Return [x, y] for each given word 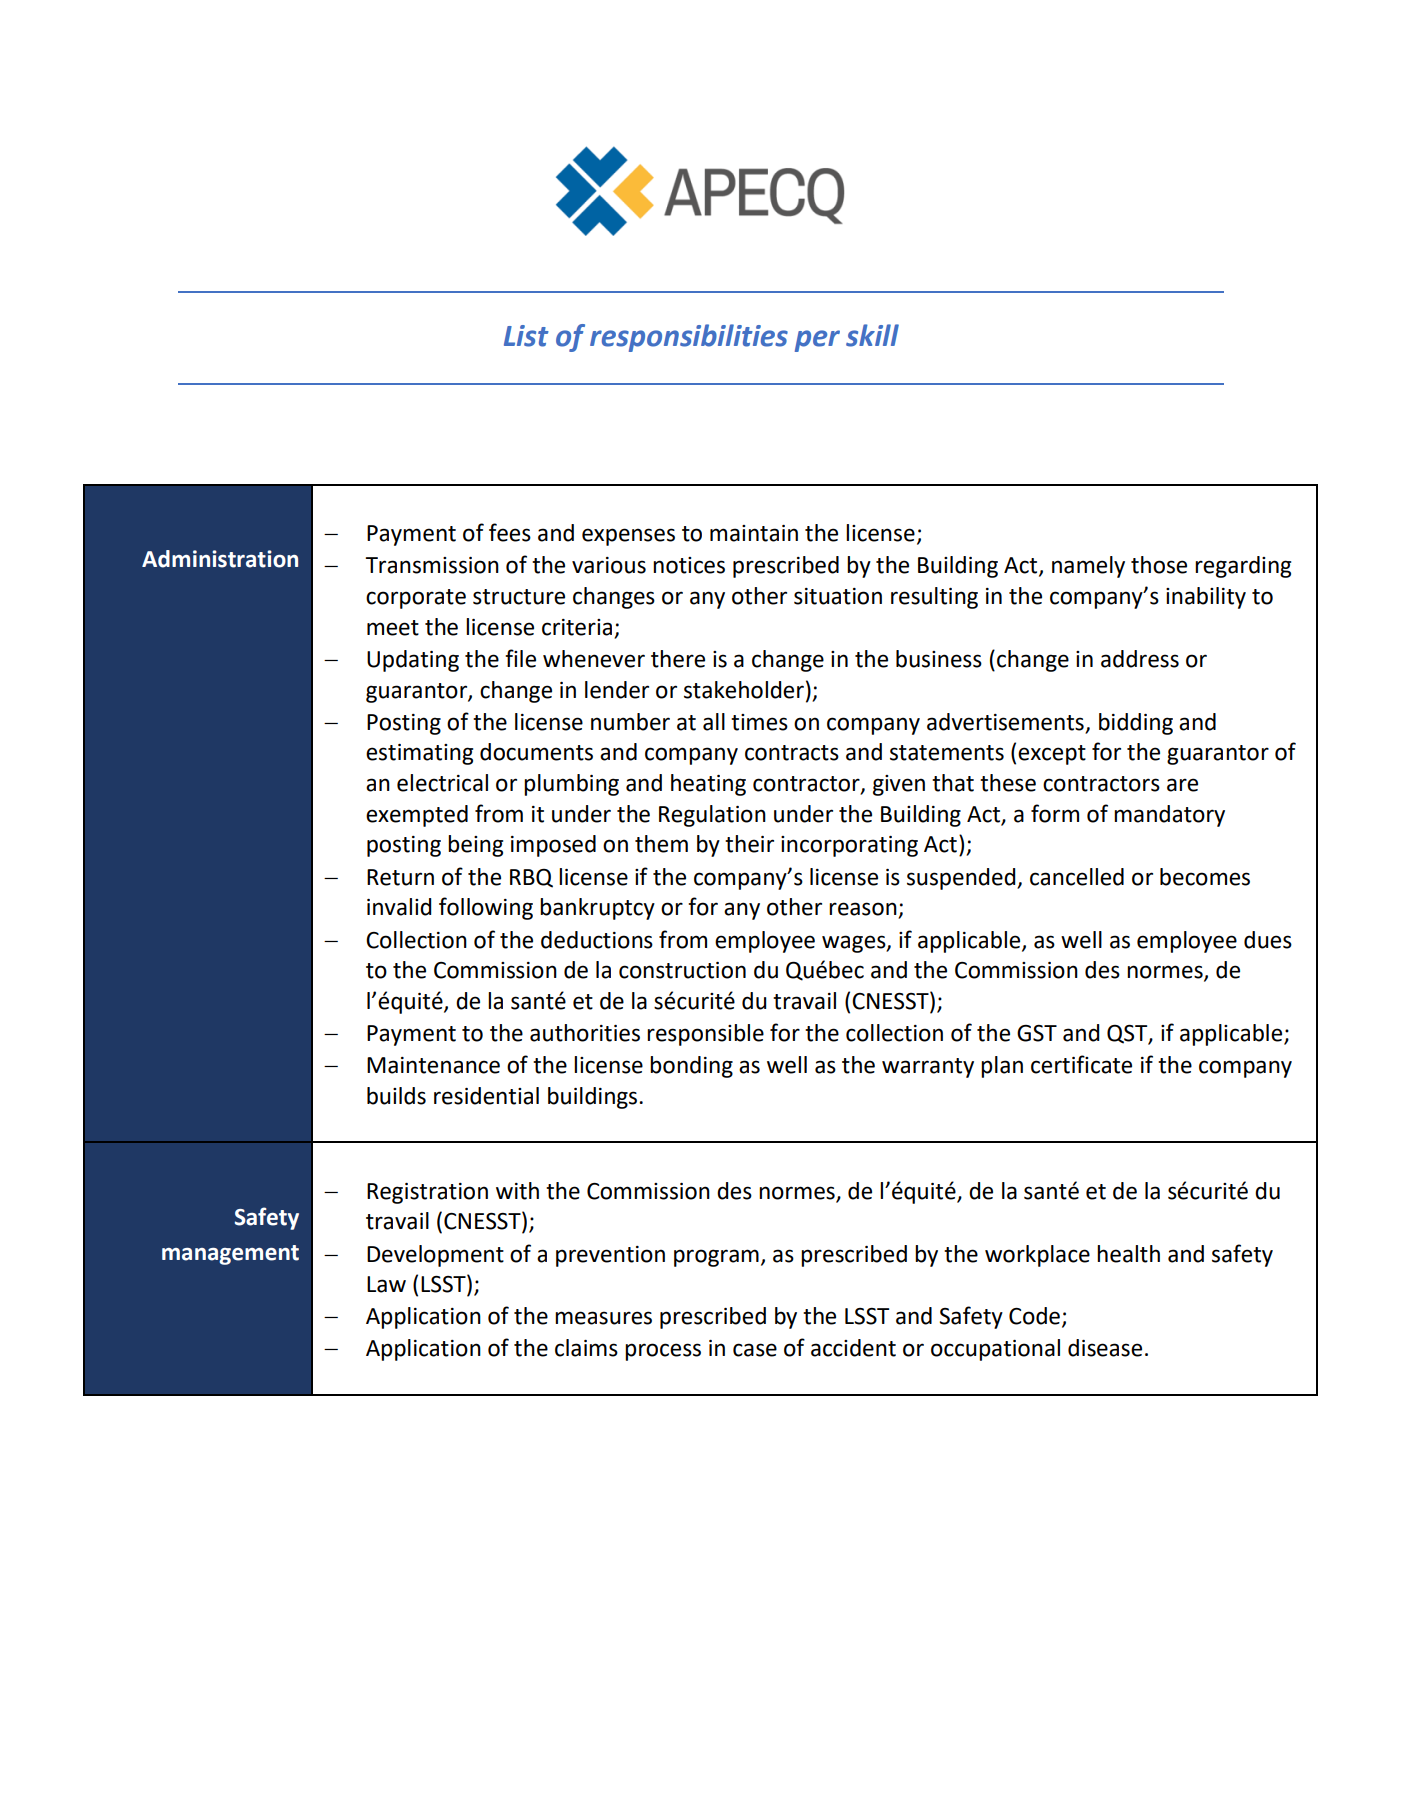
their [749, 844]
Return [400, 877]
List [526, 336]
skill [872, 335]
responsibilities [689, 338]
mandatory [1169, 816]
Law [386, 1284]
